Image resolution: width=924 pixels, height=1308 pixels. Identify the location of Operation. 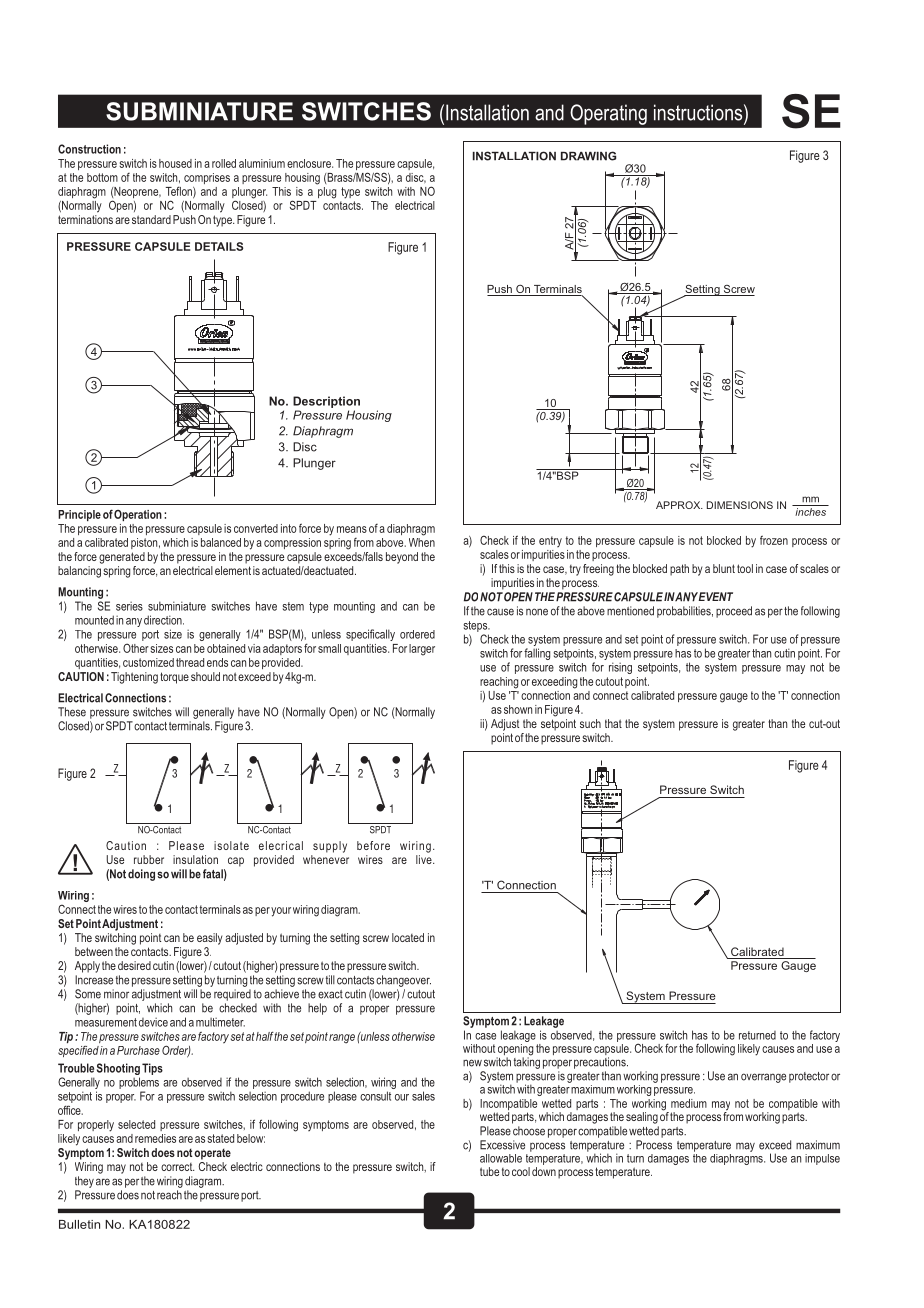
(138, 515).
